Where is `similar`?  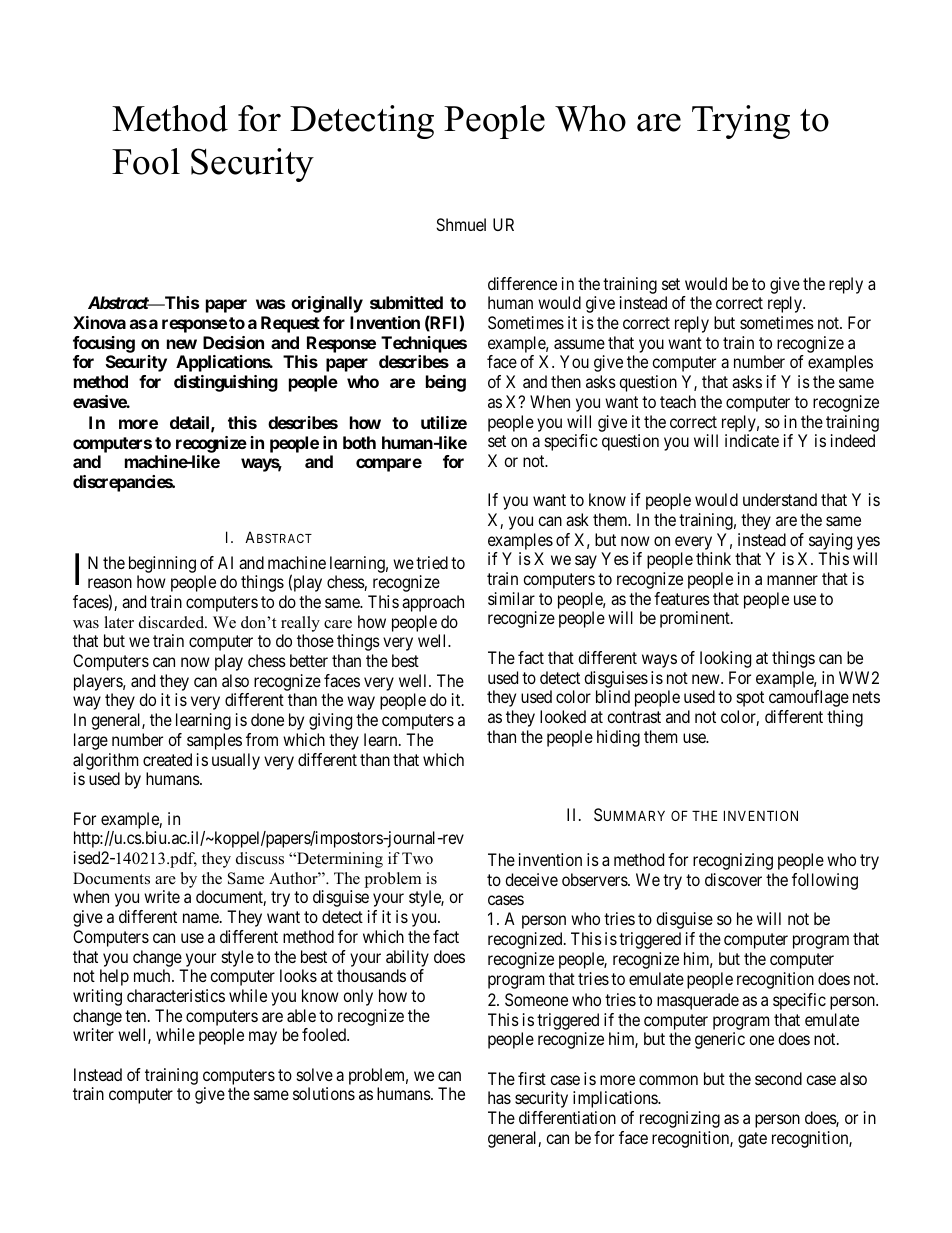
similar is located at coordinates (511, 598).
